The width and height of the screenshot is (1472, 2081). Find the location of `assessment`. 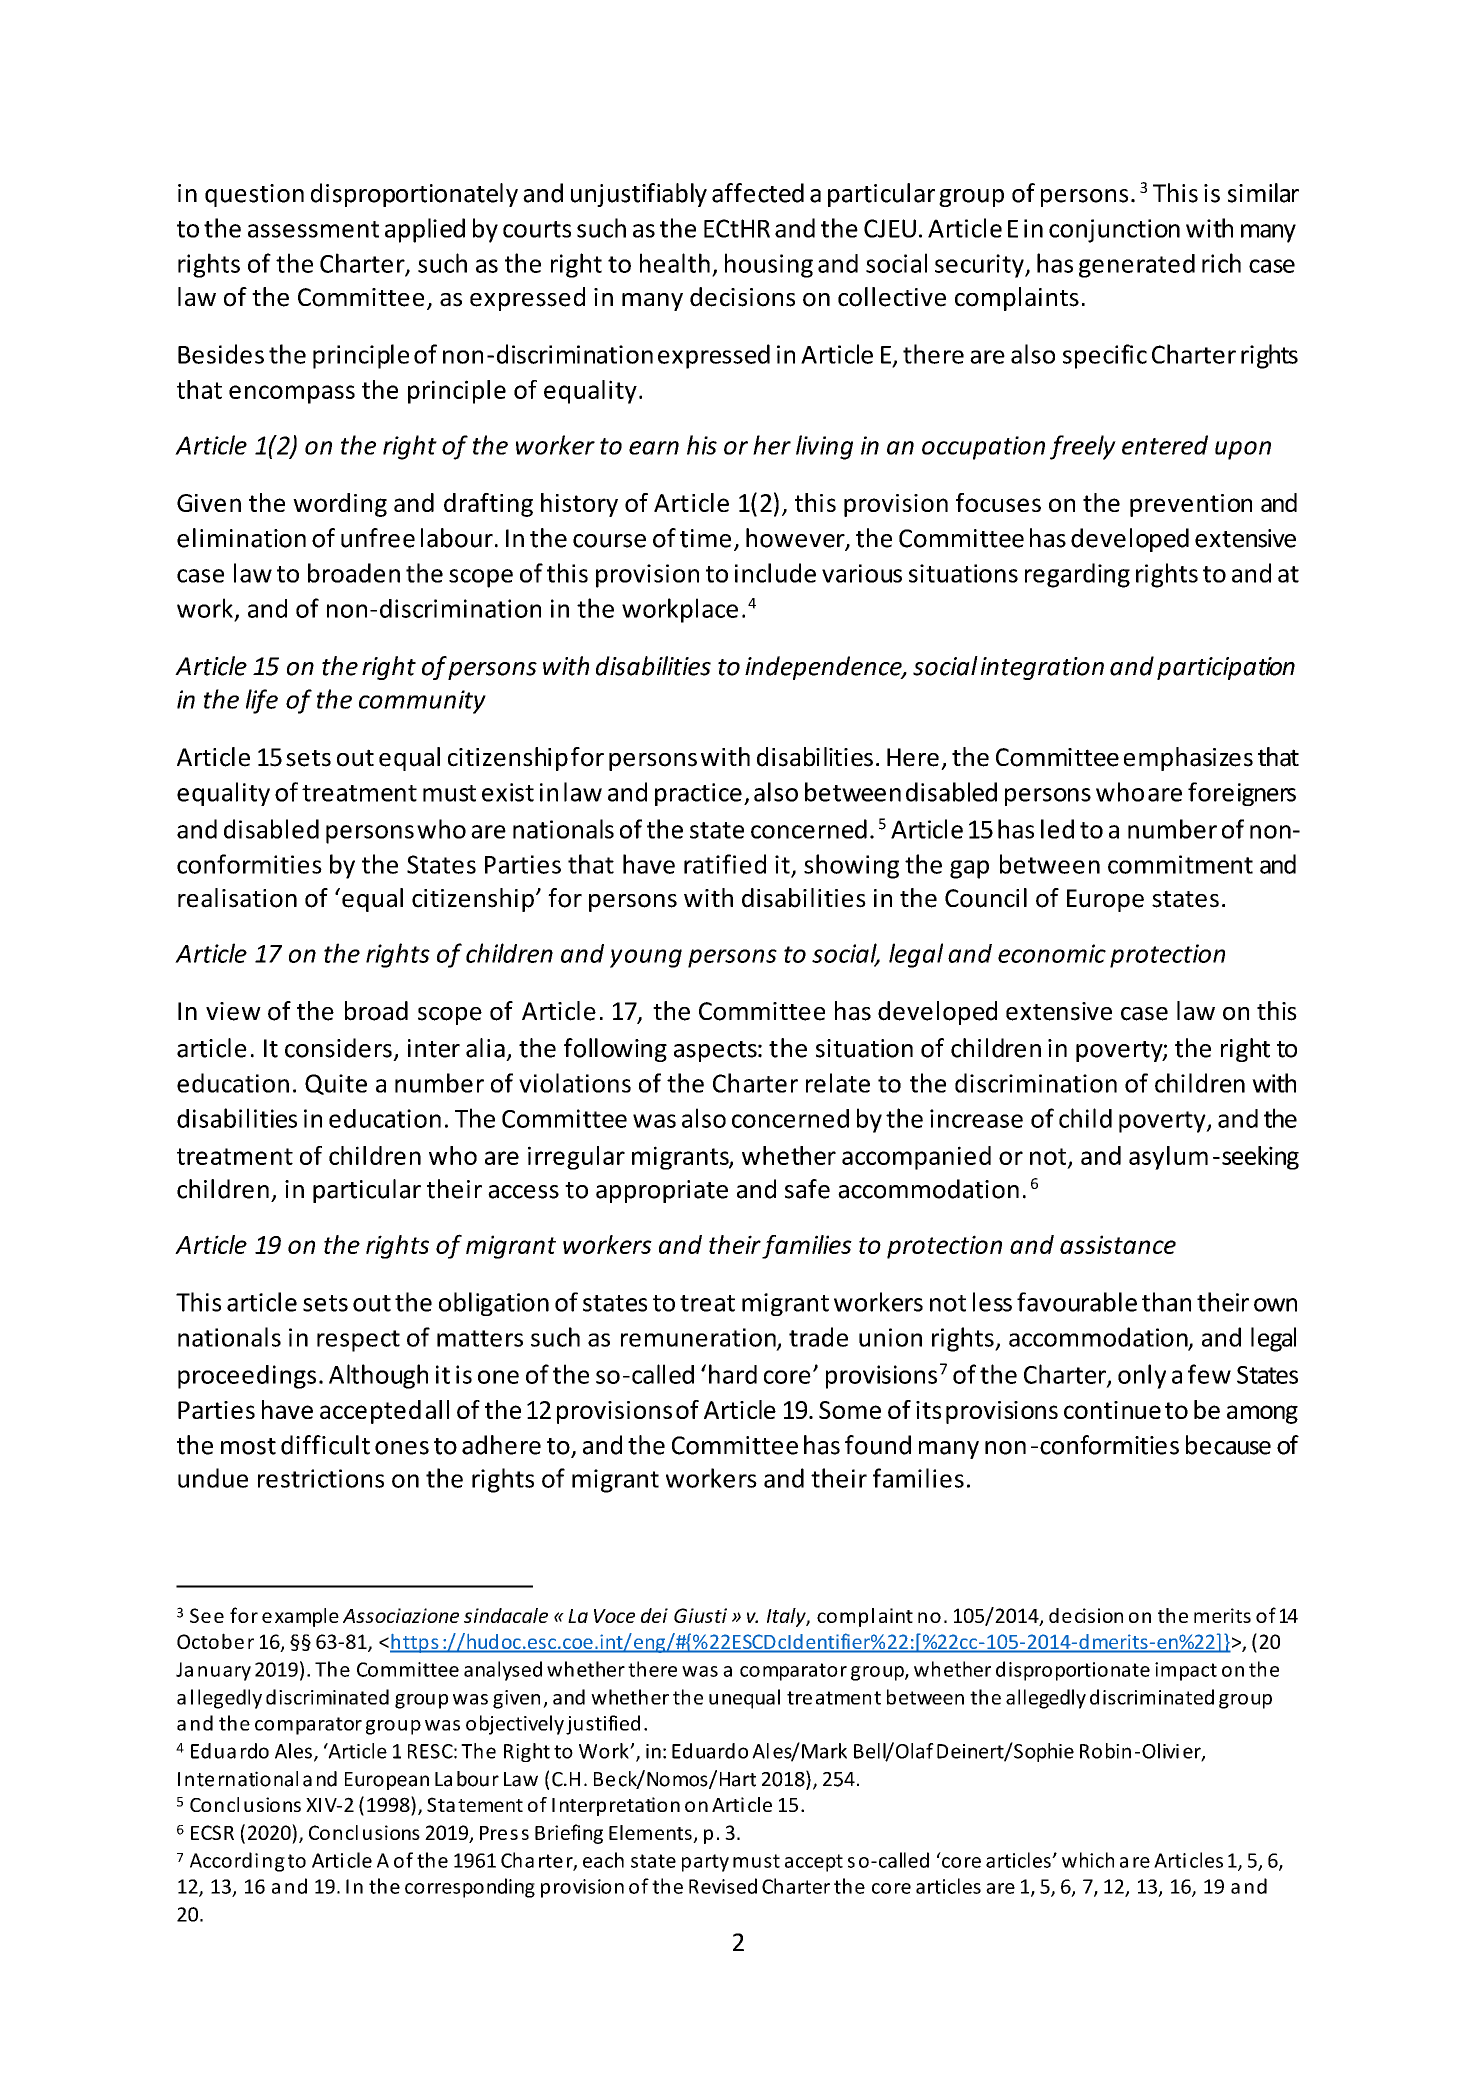

assessment is located at coordinates (313, 229).
